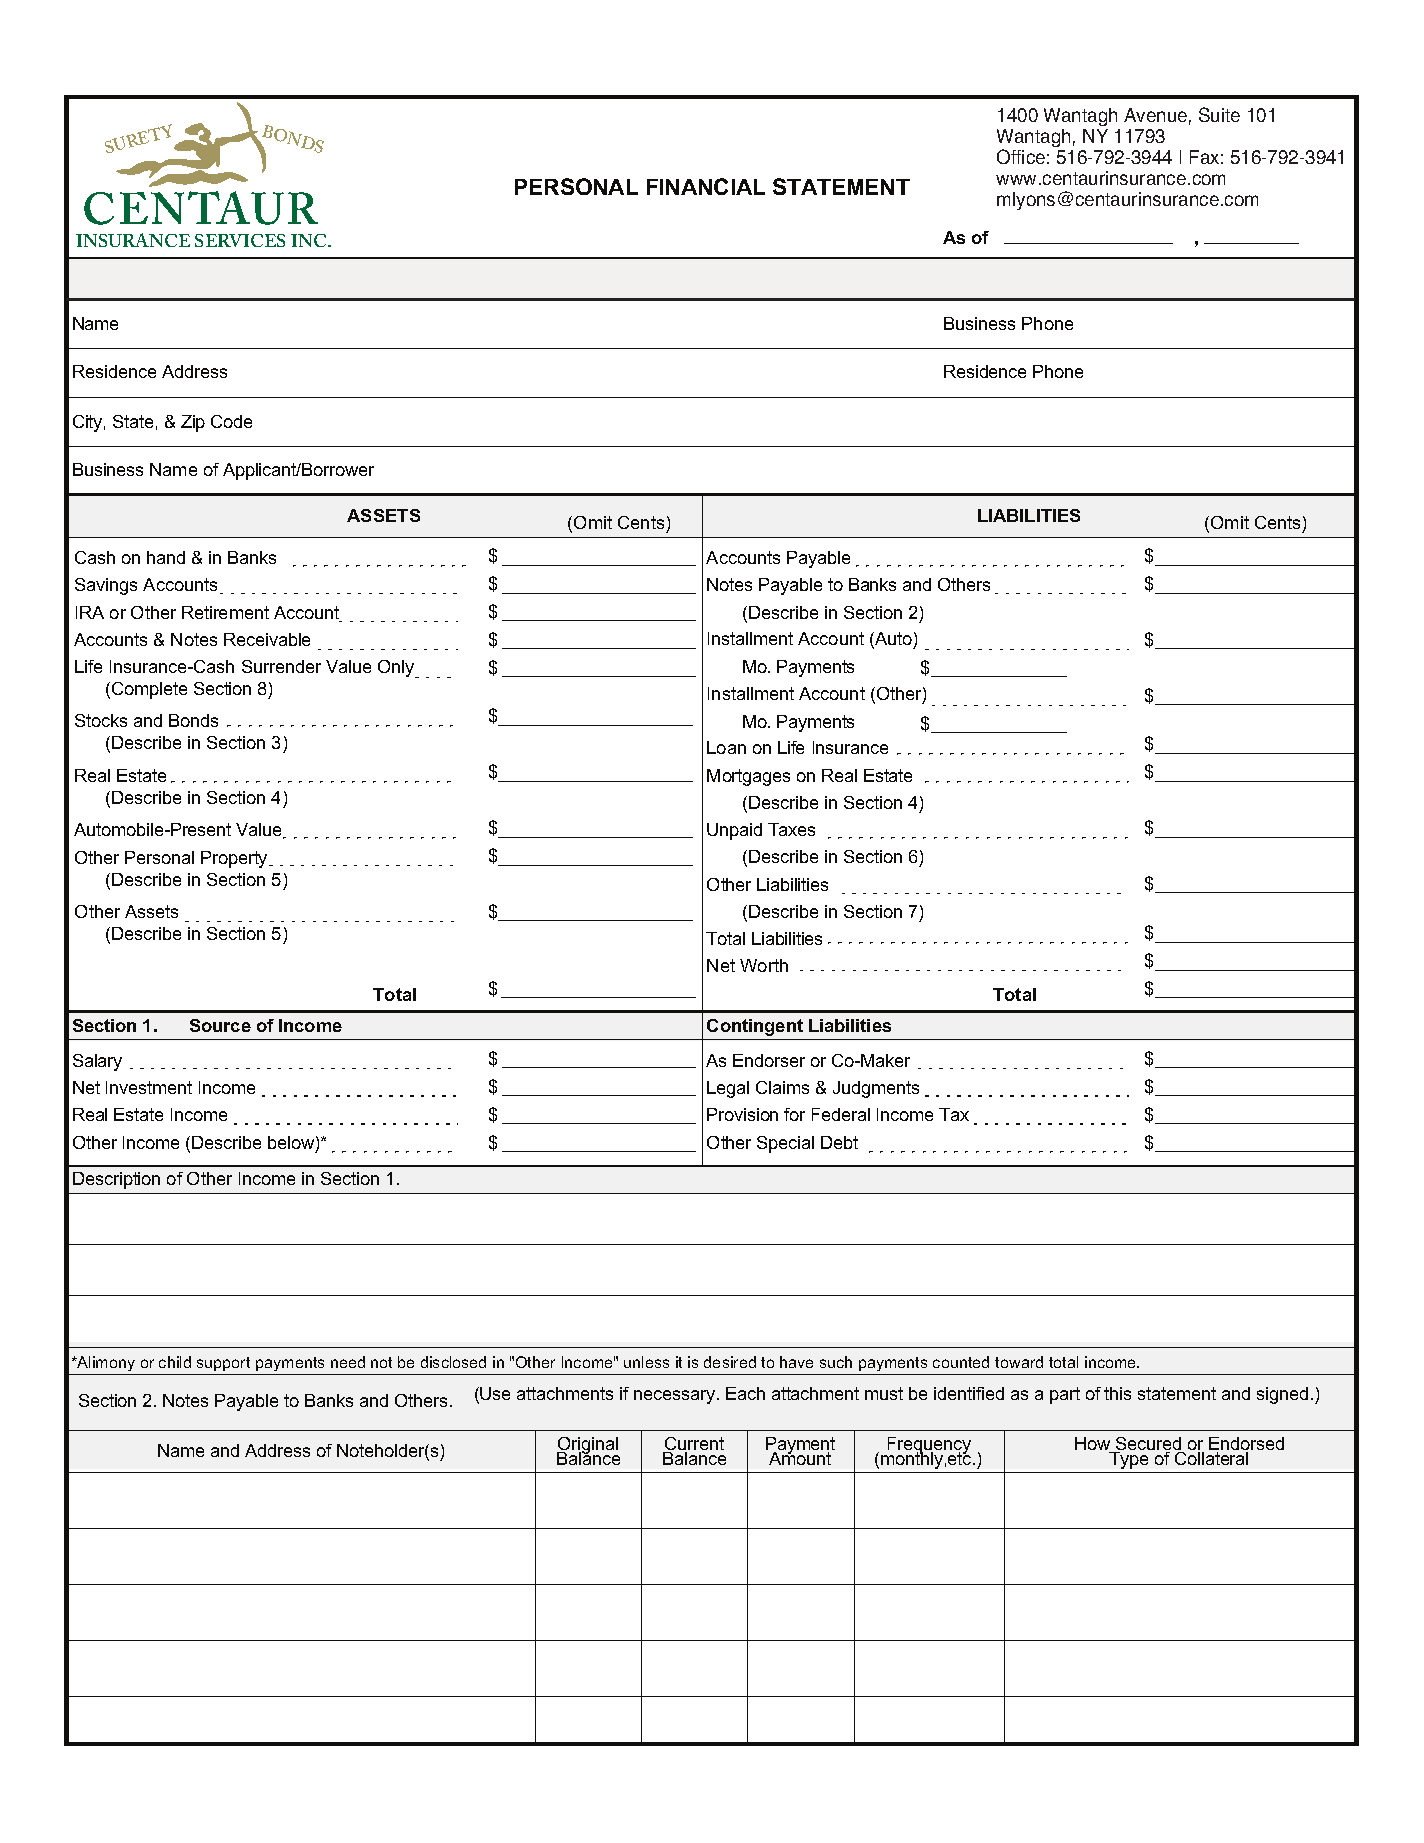 The height and width of the screenshot is (1843, 1424). Describe the element at coordinates (235, 859) in the screenshot. I see `Property` at that location.
